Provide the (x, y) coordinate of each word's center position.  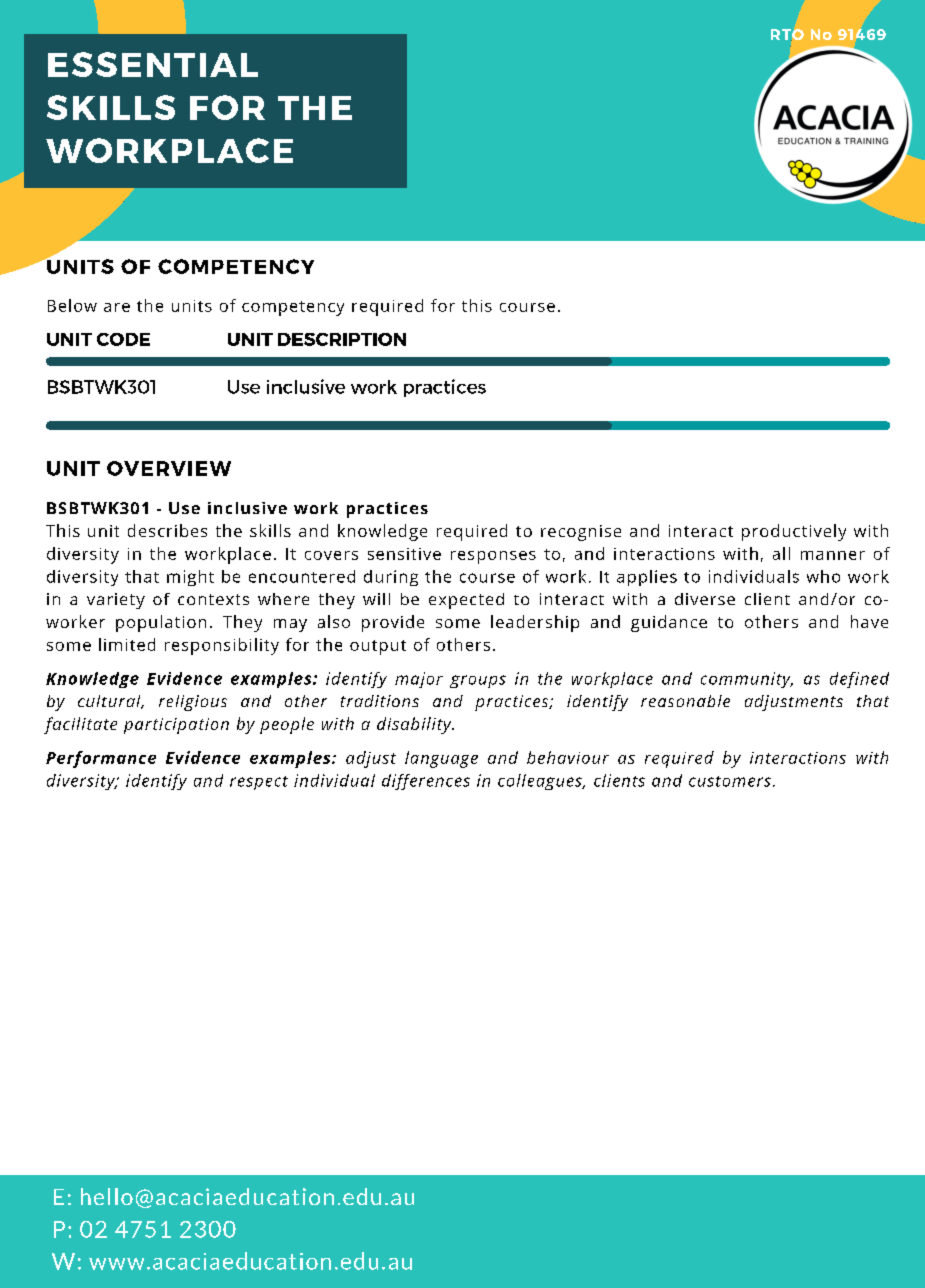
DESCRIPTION (342, 339)
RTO (787, 35)
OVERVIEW (169, 468)
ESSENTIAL (153, 64)
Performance (101, 759)
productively (794, 532)
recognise (581, 533)
